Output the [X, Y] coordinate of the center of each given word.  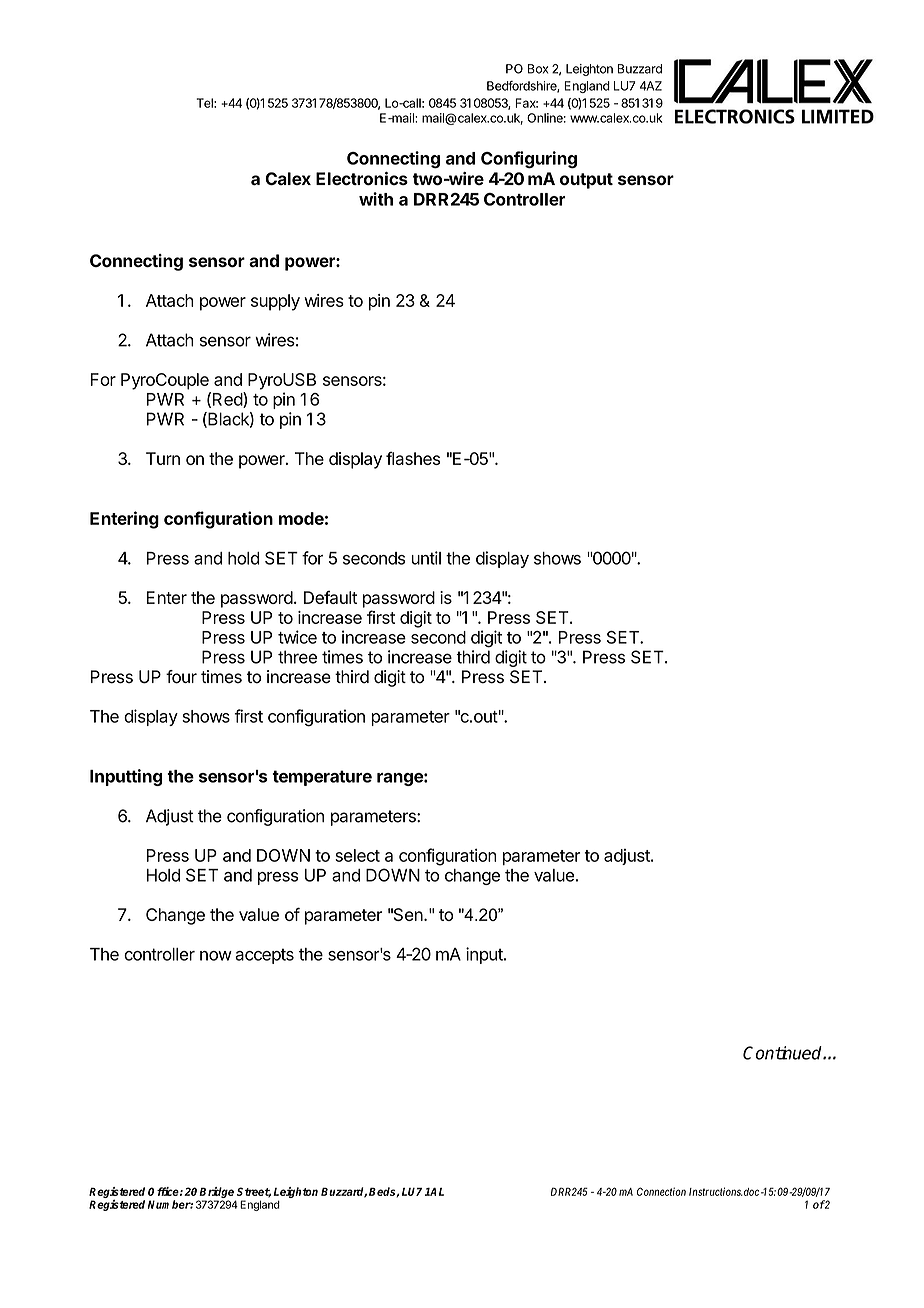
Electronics [362, 179]
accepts [264, 956]
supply [275, 302]
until [426, 558]
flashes [413, 458]
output [586, 181]
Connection [661, 1191]
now [216, 956]
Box [538, 69]
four [181, 677]
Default [330, 597]
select [357, 855]
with [376, 199]
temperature [322, 778]
